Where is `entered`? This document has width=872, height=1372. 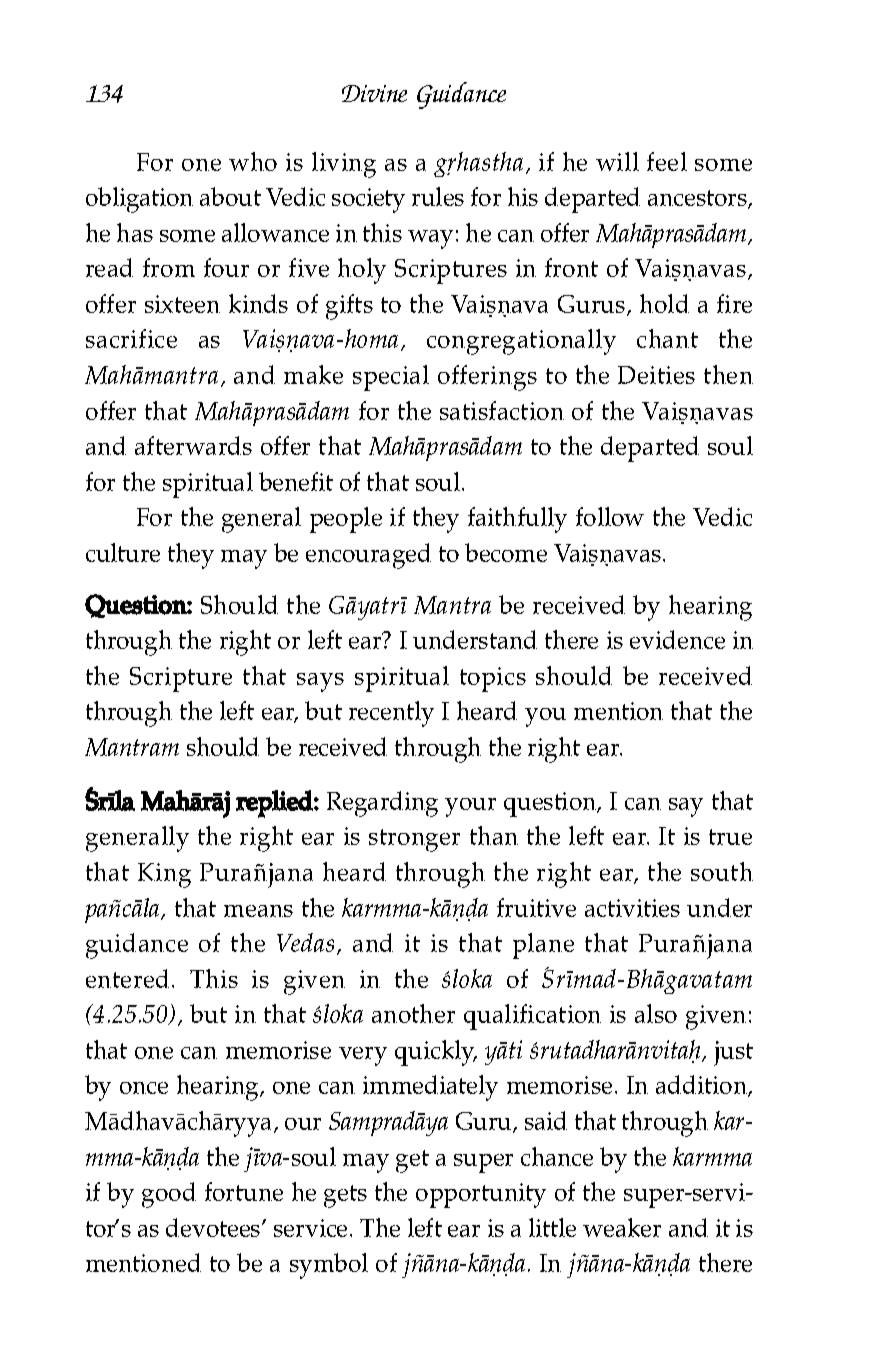 entered is located at coordinates (127, 978).
